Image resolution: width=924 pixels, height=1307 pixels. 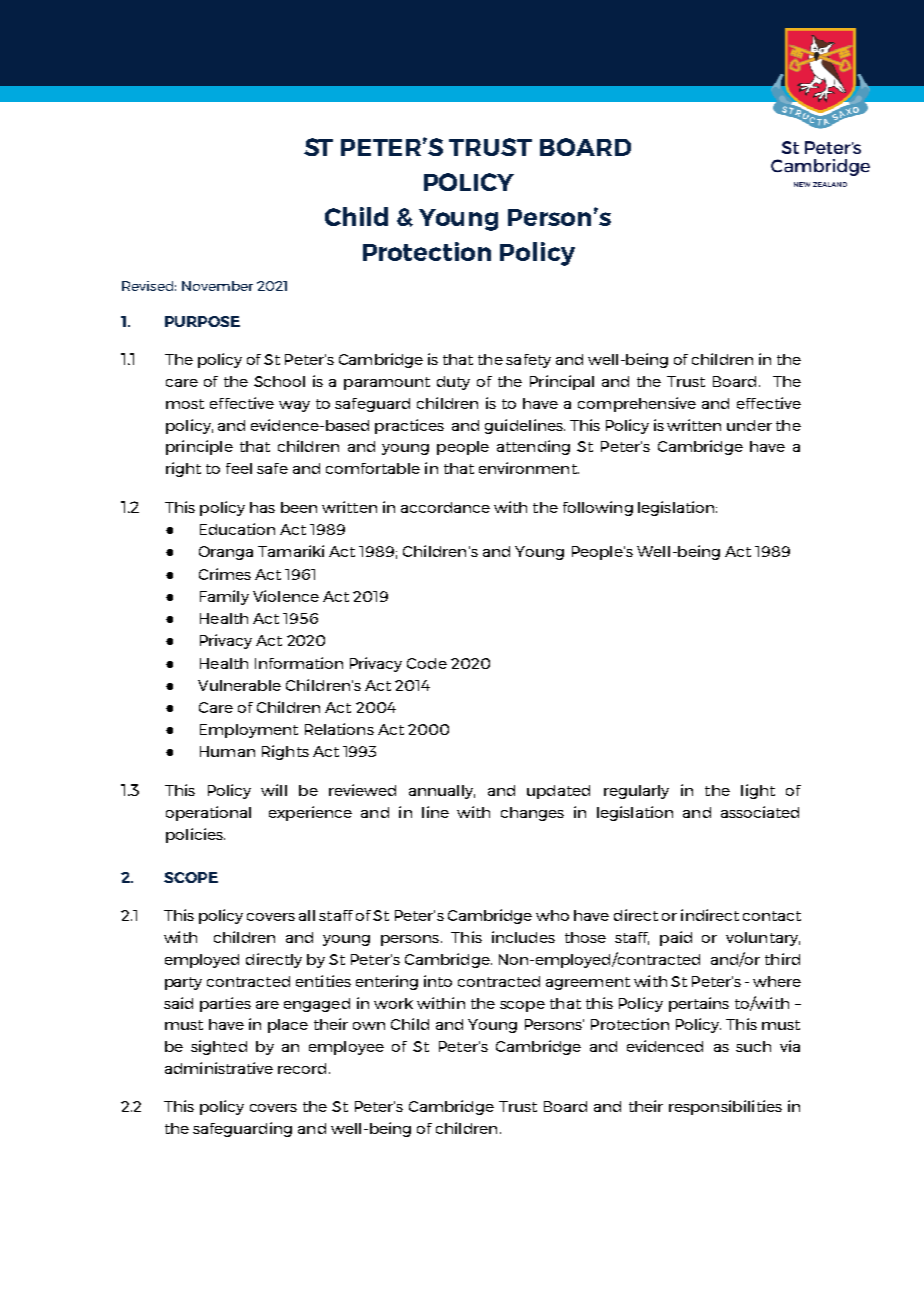 I want to click on administrative, so click(x=219, y=1068).
